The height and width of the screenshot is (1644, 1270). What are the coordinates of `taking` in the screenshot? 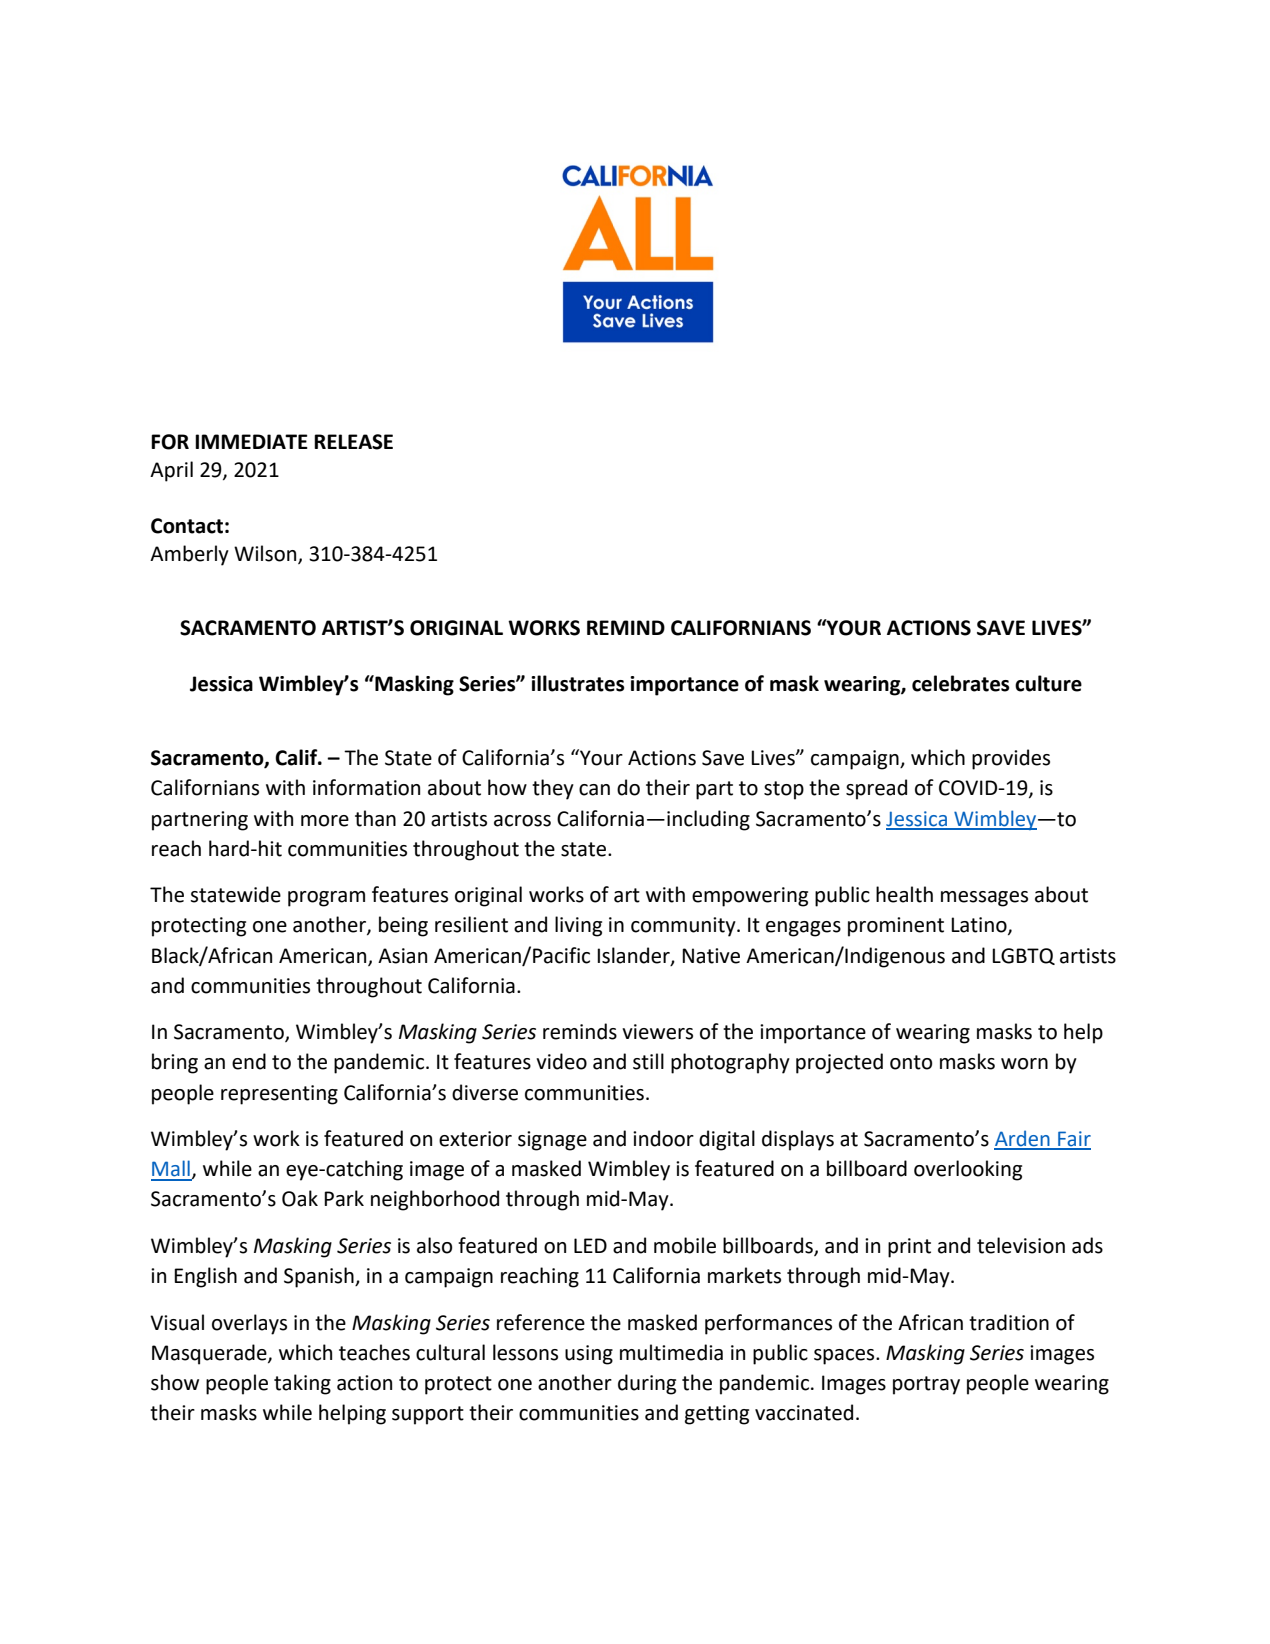 It's located at (302, 1384).
